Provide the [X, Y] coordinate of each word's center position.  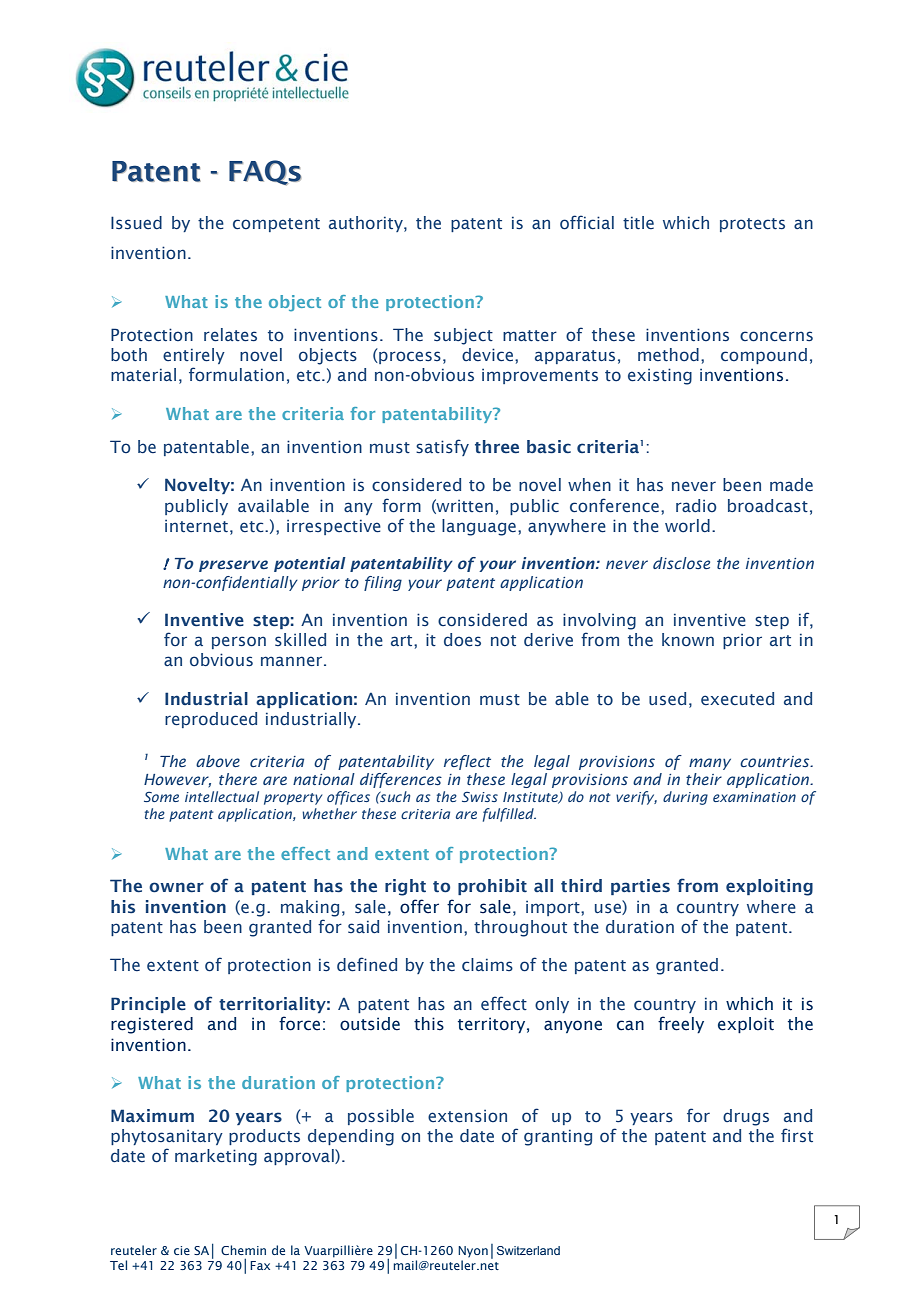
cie [182, 1250]
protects [752, 225]
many [710, 764]
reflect [467, 762]
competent [276, 225]
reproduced [211, 720]
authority [367, 224]
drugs [746, 1117]
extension [467, 1116]
